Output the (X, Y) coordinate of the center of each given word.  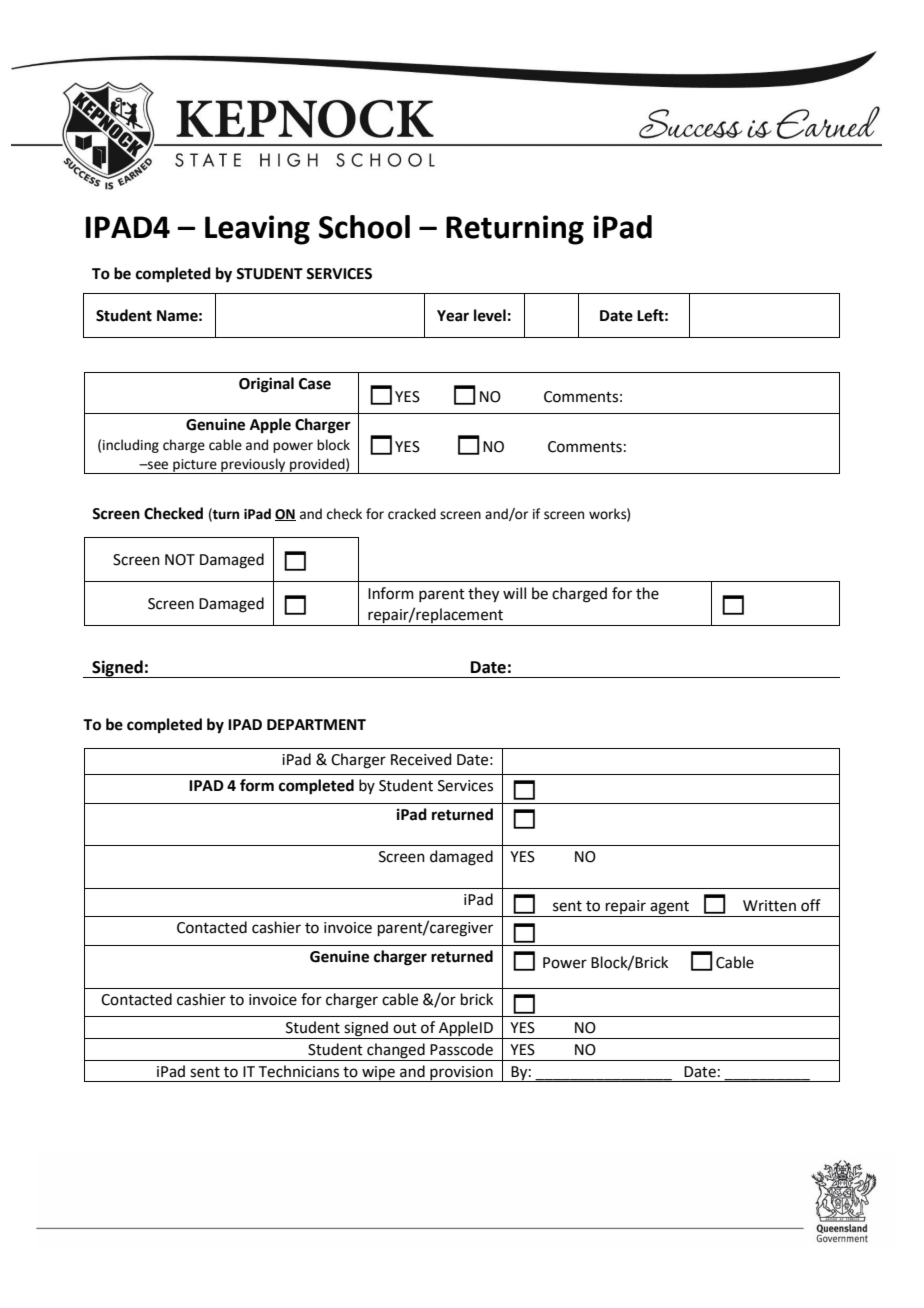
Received (421, 759)
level (490, 315)
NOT (180, 560)
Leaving (257, 230)
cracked (412, 514)
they (483, 595)
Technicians (299, 1071)
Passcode (461, 1049)
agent (669, 908)
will (514, 593)
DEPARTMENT (316, 724)
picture (195, 466)
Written (769, 906)
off (811, 905)
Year (453, 316)
